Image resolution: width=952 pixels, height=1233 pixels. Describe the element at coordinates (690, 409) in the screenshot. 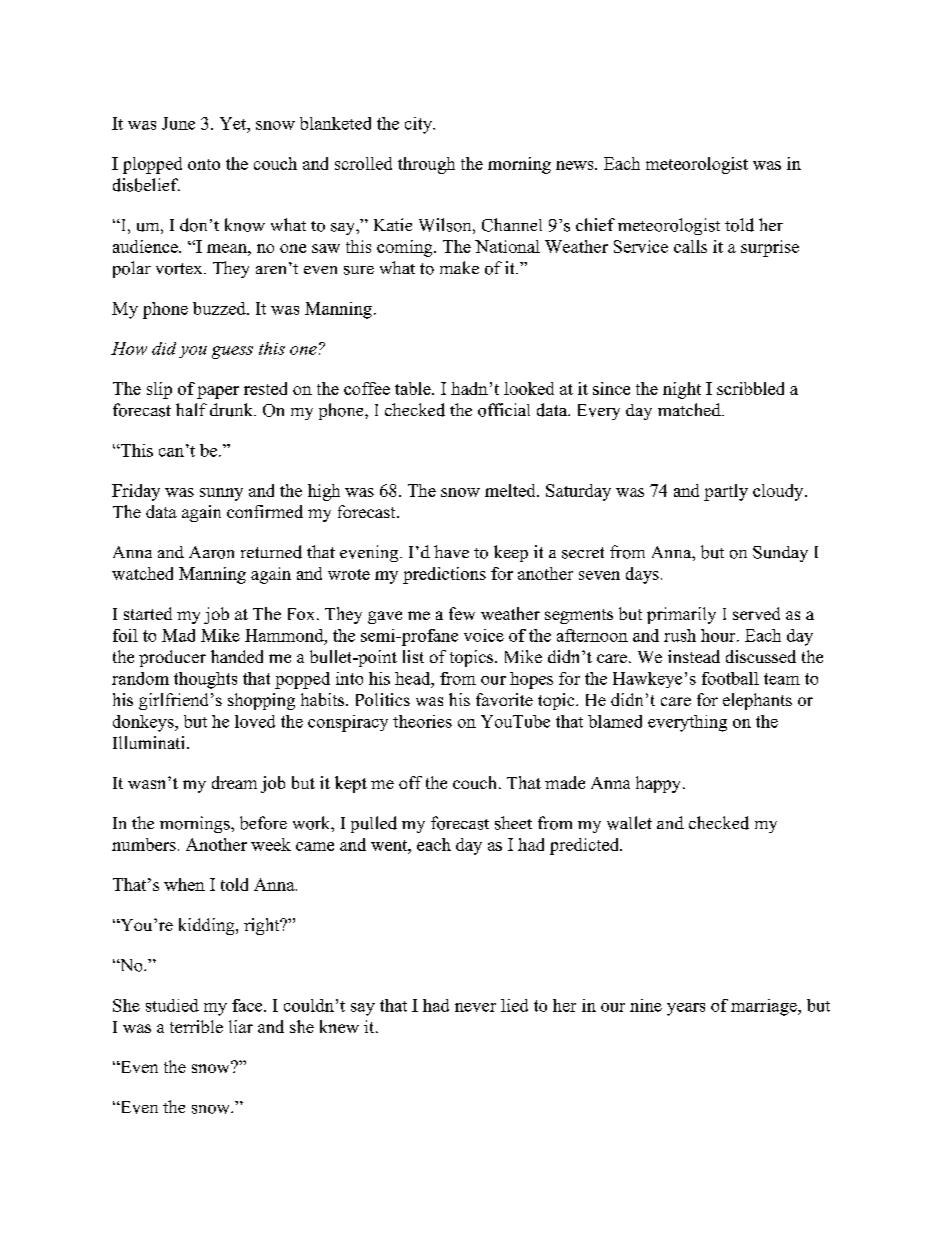

I see `matched` at that location.
